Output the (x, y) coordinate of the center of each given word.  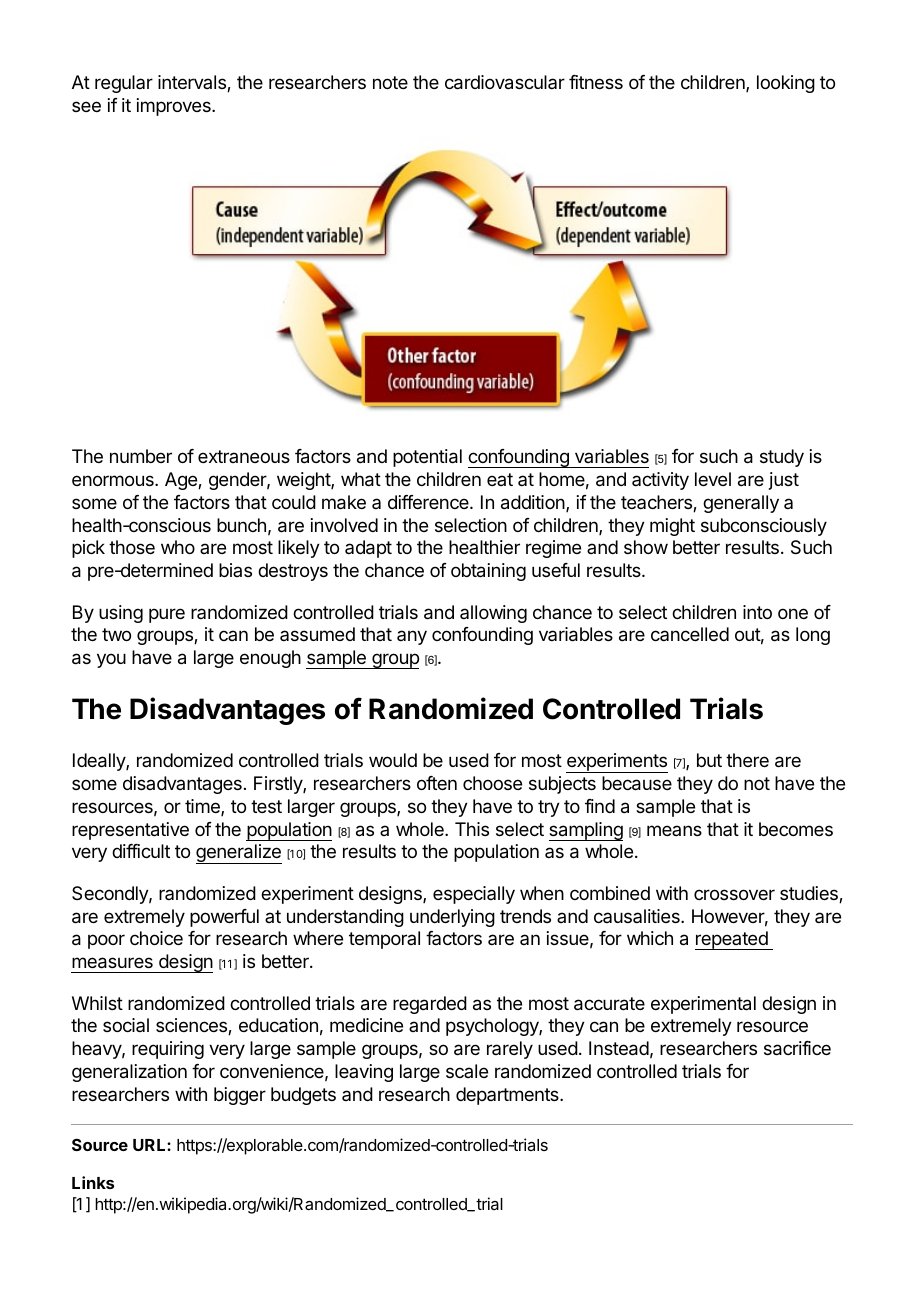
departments (508, 1096)
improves (175, 107)
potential (427, 458)
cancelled (690, 634)
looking (786, 84)
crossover (734, 894)
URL (150, 1145)
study (782, 458)
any (412, 637)
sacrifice (797, 1048)
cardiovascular (505, 82)
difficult (141, 851)
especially (474, 895)
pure (167, 615)
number (141, 456)
